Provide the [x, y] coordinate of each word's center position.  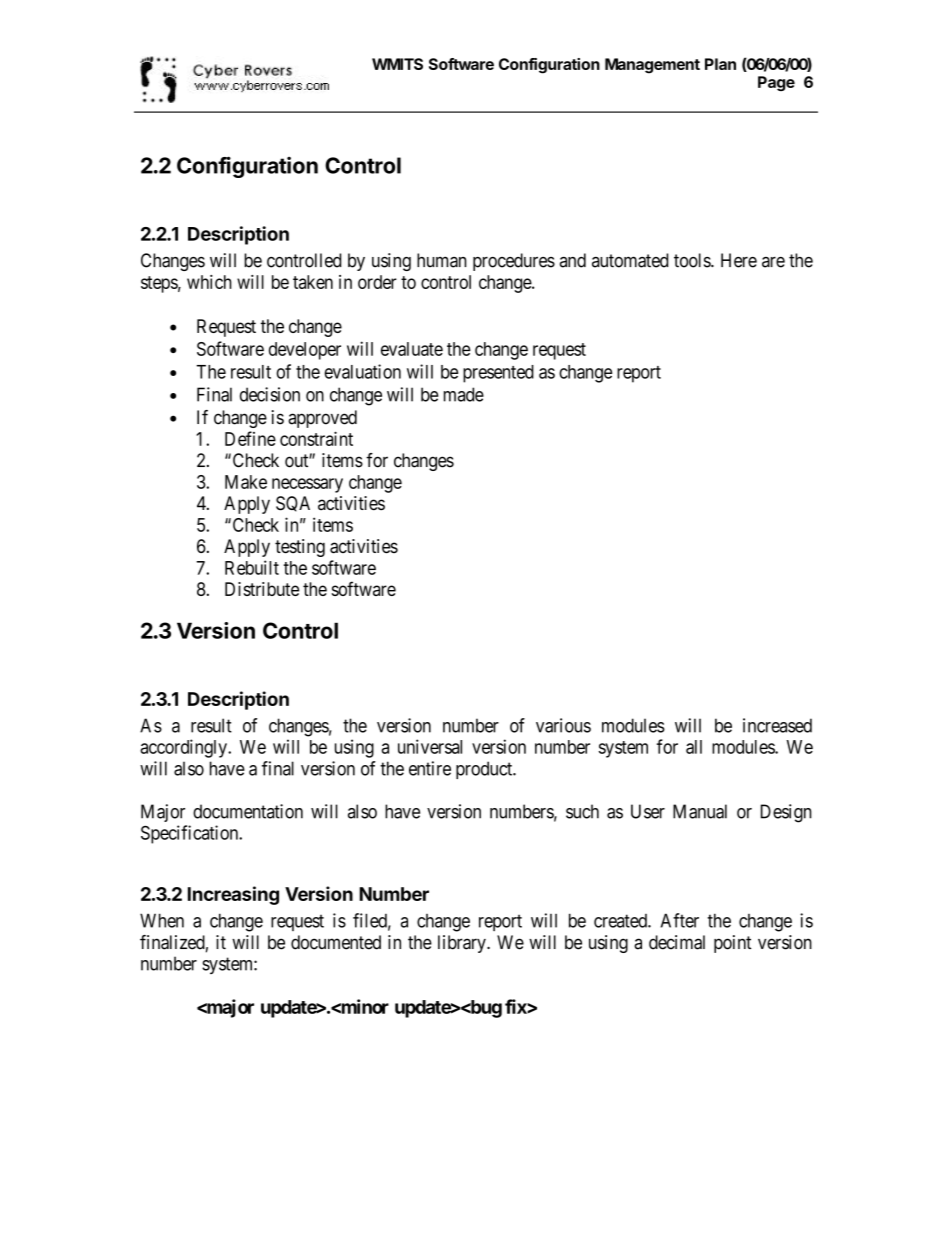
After [680, 920]
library [463, 944]
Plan [720, 64]
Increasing [233, 895]
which [209, 282]
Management [652, 66]
